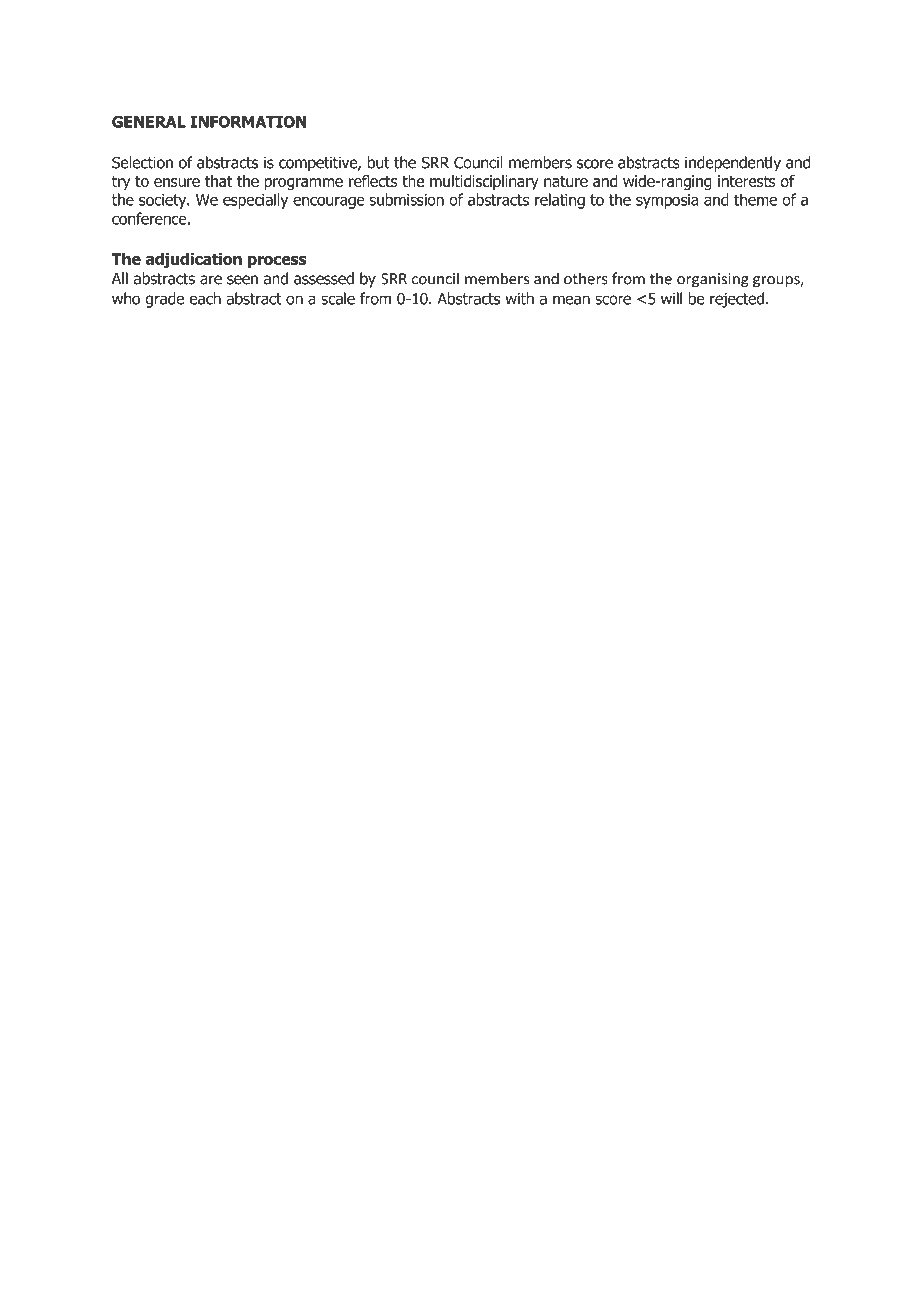 The image size is (924, 1308). What do you see at coordinates (277, 262) in the page?
I see `process` at bounding box center [277, 262].
